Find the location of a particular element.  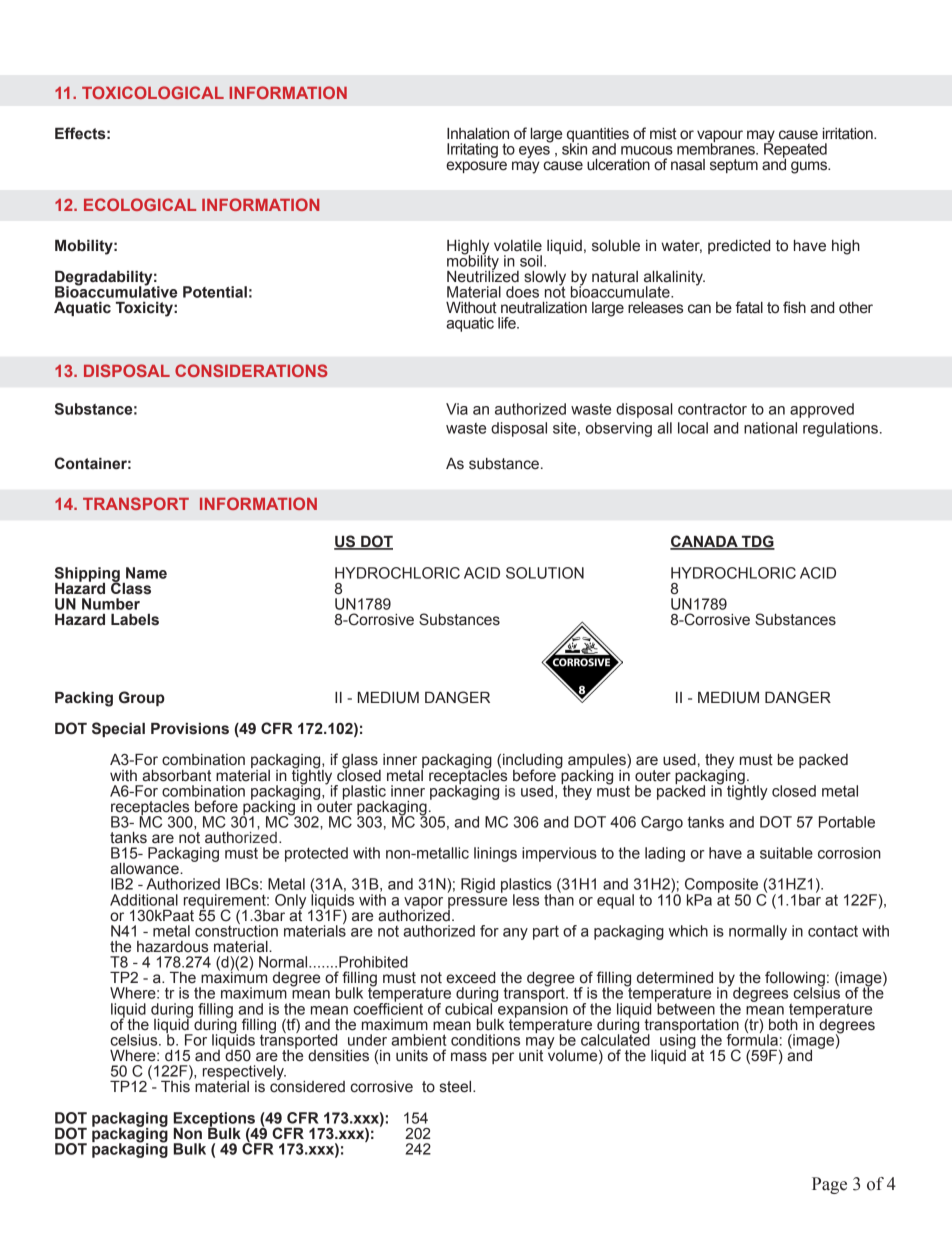

This is located at coordinates (176, 1085).
